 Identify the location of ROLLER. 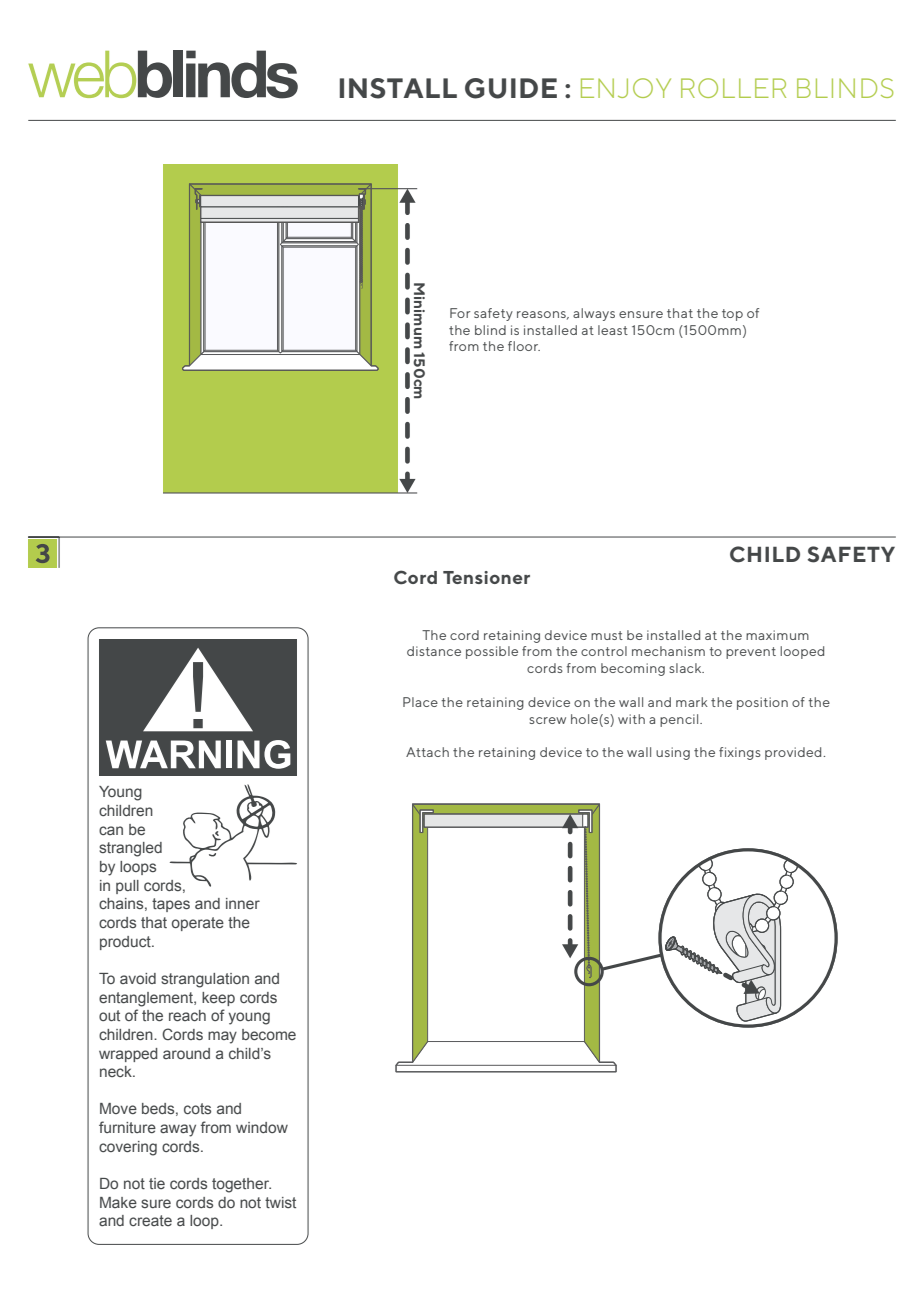
(733, 88).
